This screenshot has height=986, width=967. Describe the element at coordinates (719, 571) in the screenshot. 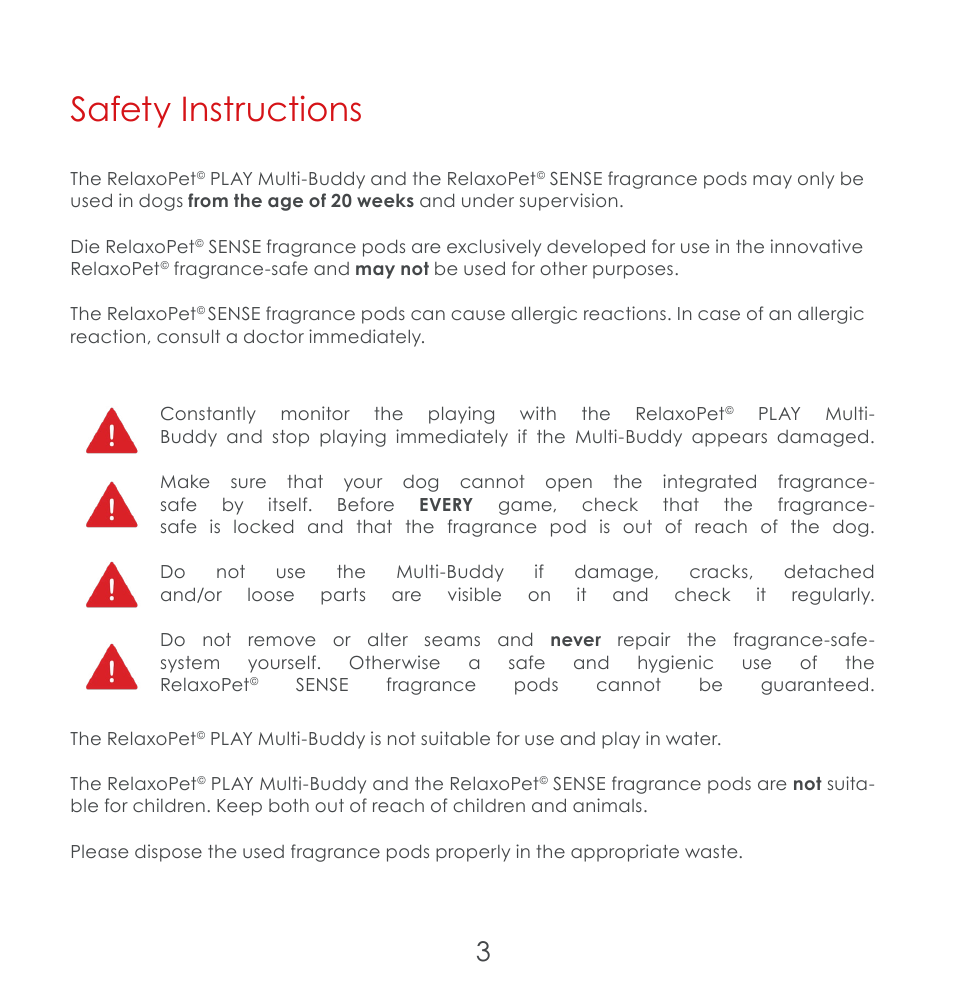

I see `cracks` at that location.
